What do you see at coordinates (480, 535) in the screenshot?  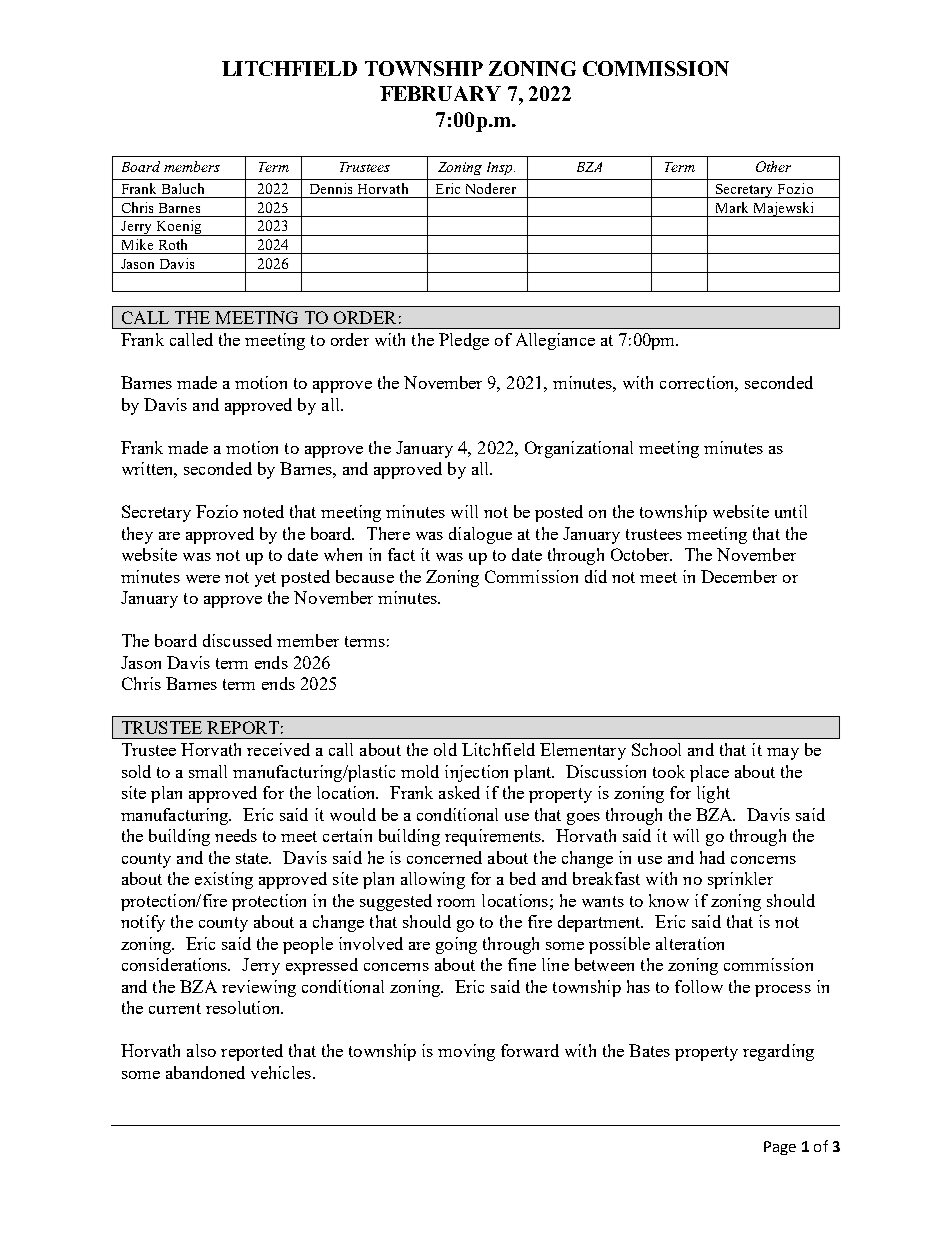 I see `dialogue` at bounding box center [480, 535].
